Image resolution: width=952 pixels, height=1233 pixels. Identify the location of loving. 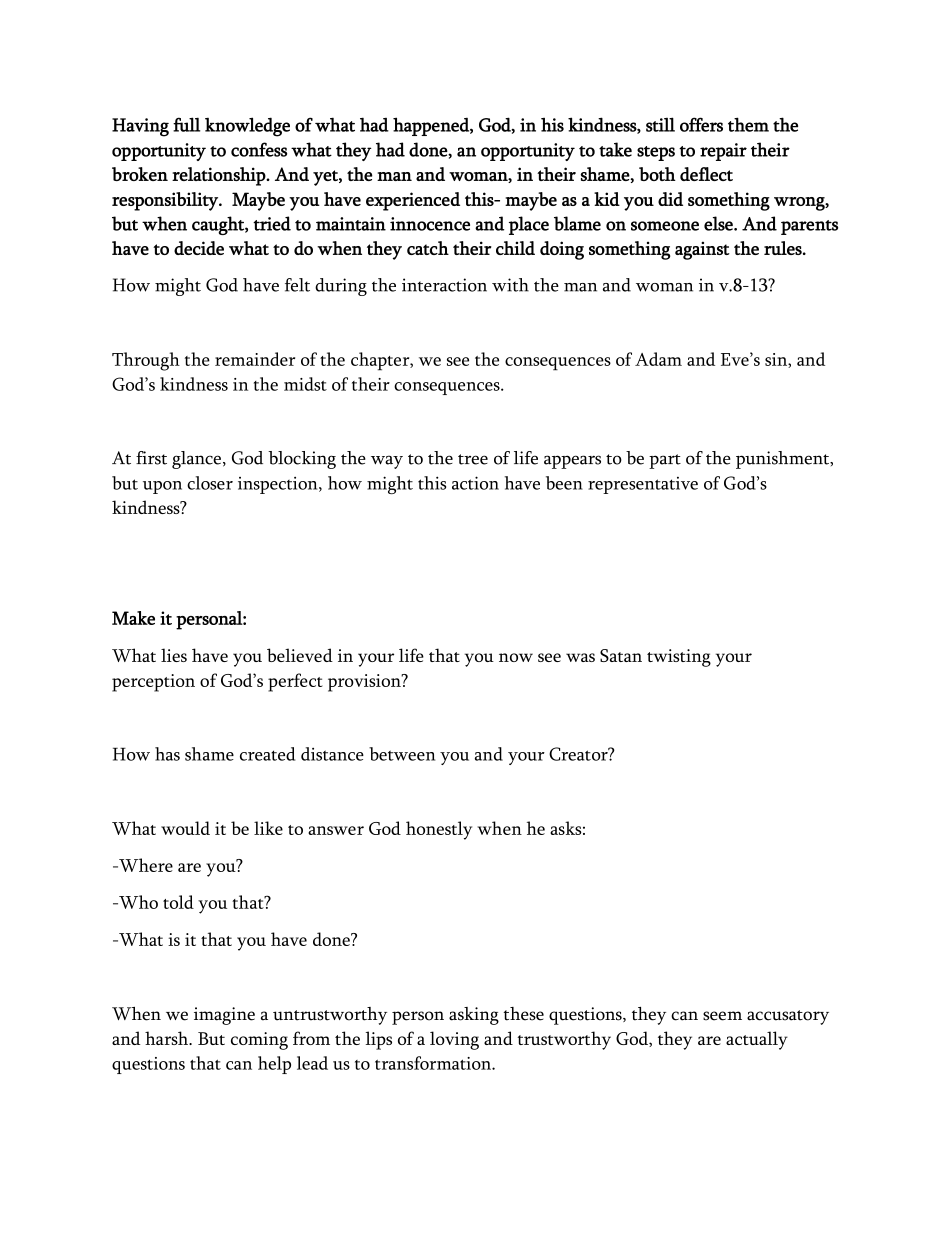
(454, 1040).
